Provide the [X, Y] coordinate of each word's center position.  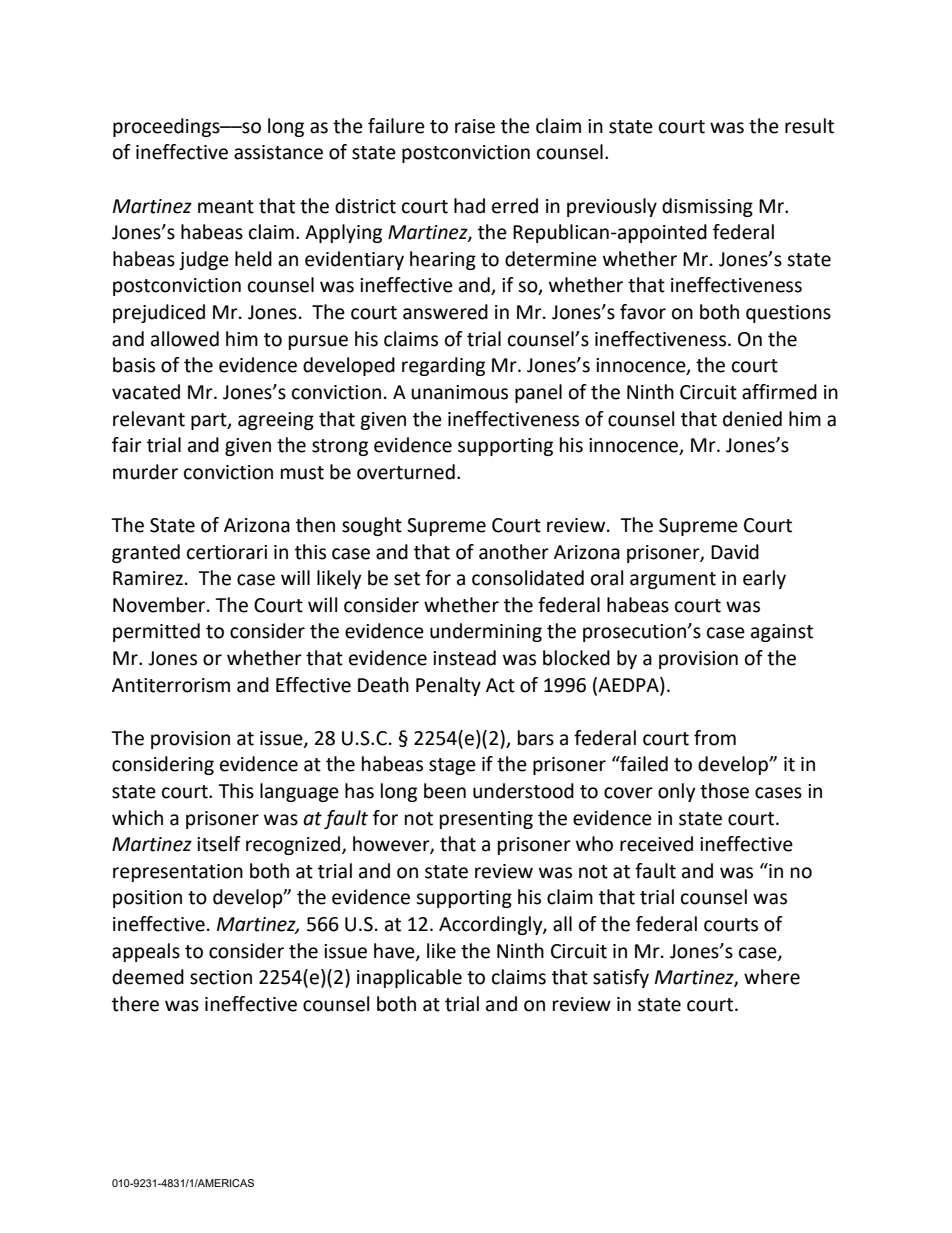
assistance [278, 152]
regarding [443, 366]
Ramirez [148, 578]
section [221, 977]
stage [452, 766]
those [724, 791]
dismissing [707, 207]
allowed [185, 339]
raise [475, 126]
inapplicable [409, 978]
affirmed [779, 392]
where [772, 977]
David [735, 552]
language [299, 792]
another [514, 552]
